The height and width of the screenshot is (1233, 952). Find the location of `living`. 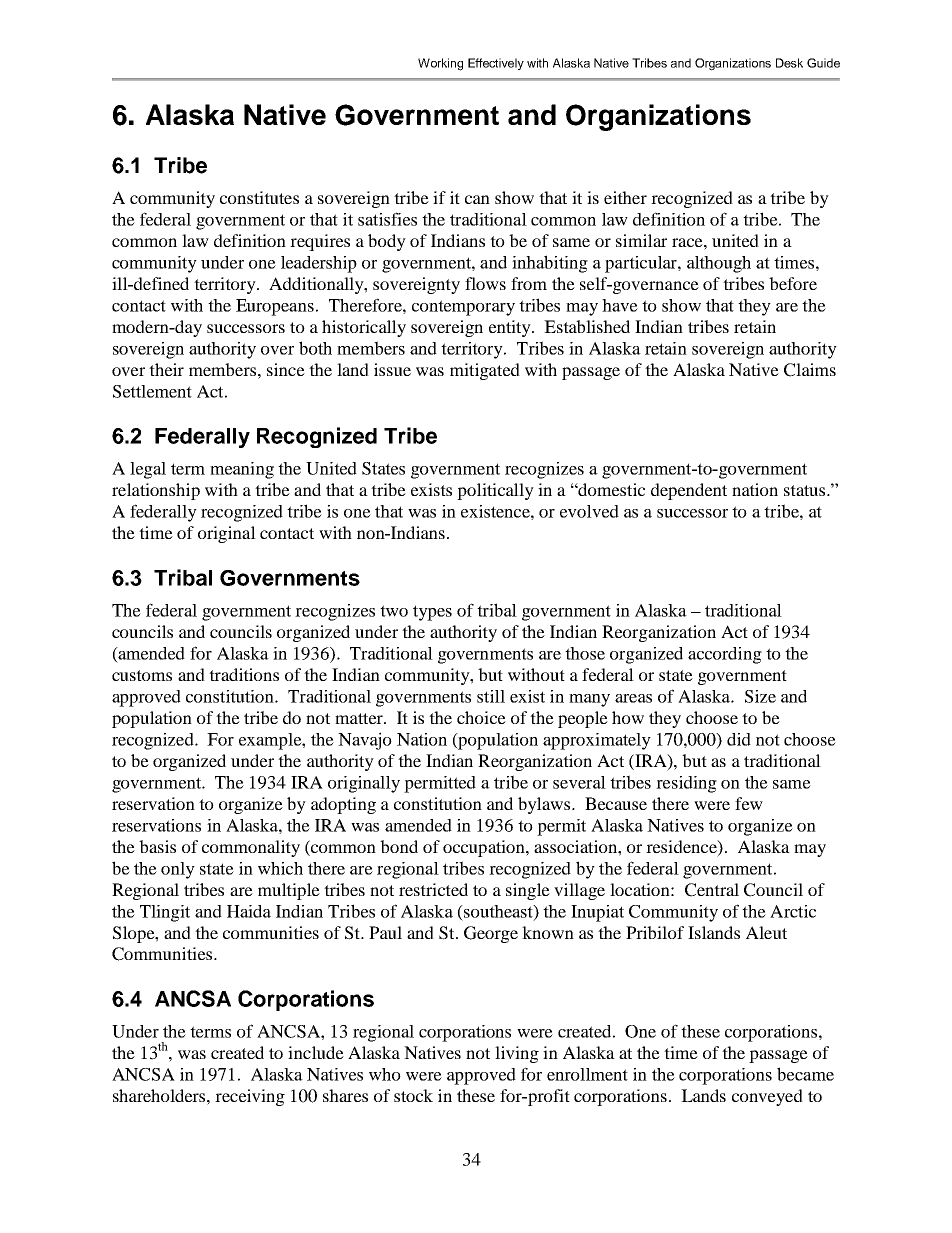

living is located at coordinates (517, 1054).
